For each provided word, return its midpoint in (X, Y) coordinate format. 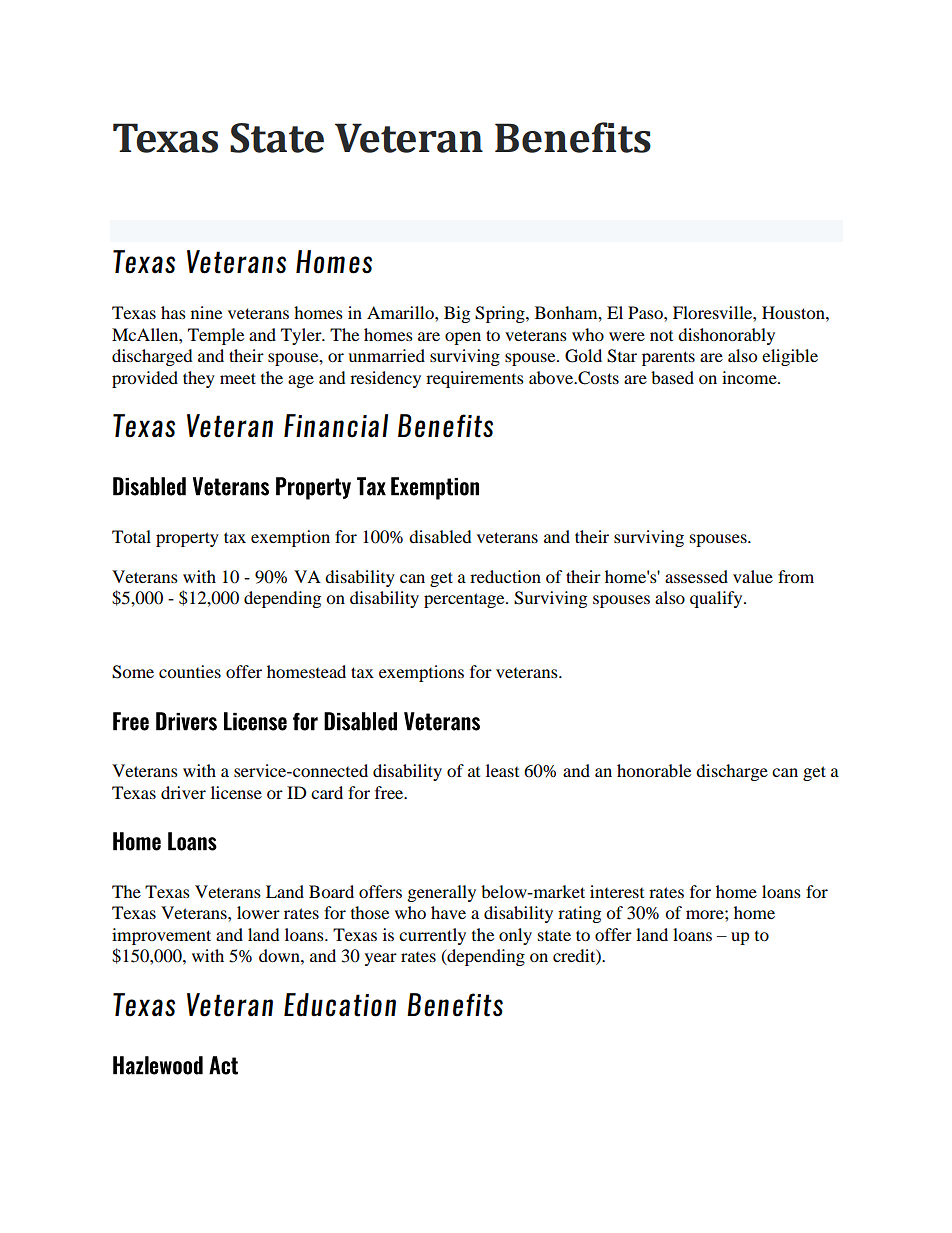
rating (579, 914)
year (381, 959)
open (463, 338)
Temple (216, 336)
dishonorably (726, 336)
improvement (161, 936)
